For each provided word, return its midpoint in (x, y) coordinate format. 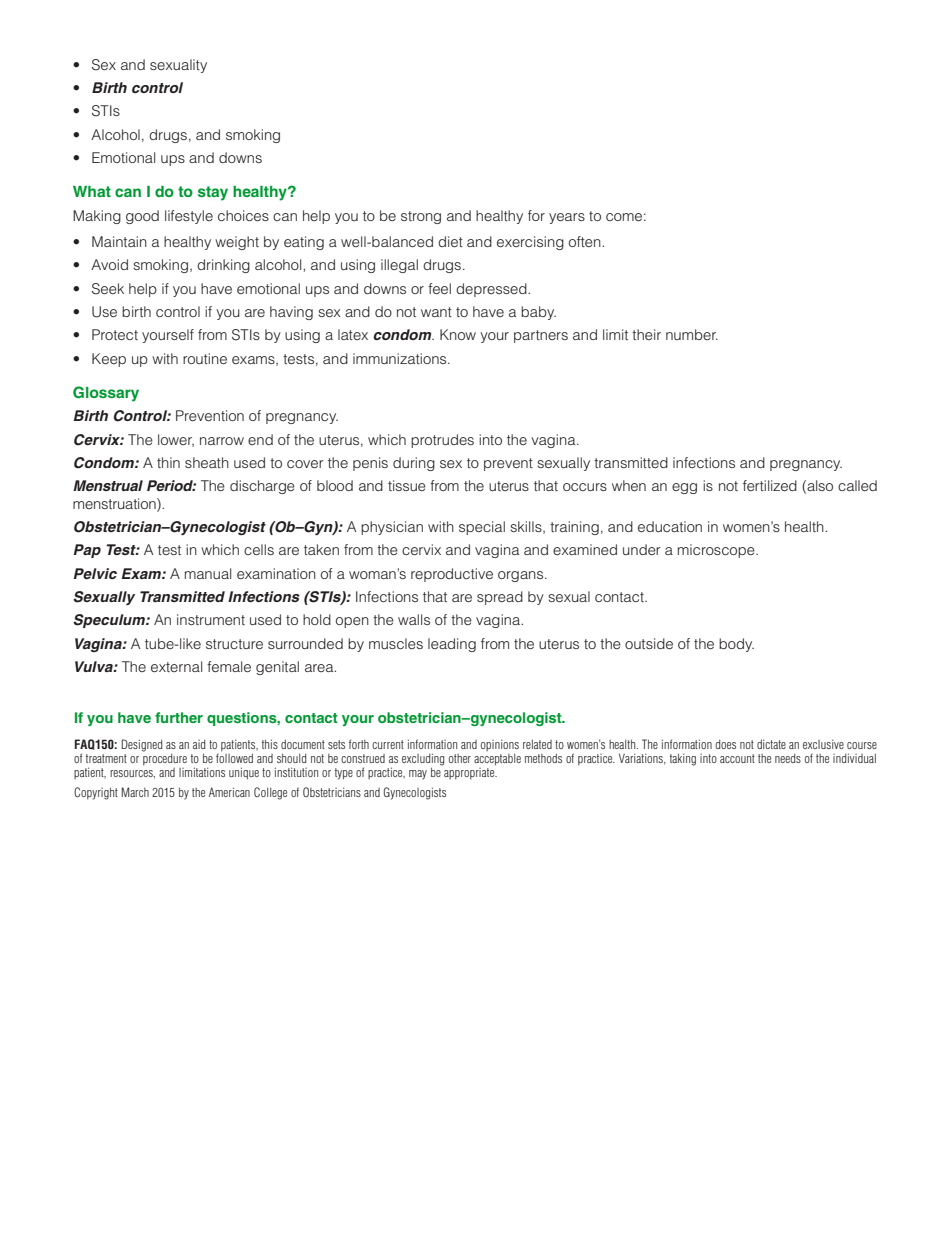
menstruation (115, 503)
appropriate (469, 772)
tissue (407, 485)
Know (458, 334)
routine (205, 358)
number (692, 334)
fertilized (770, 485)
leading (452, 645)
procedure (165, 758)
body (736, 645)
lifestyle (189, 217)
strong (421, 217)
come (624, 217)
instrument (211, 619)
